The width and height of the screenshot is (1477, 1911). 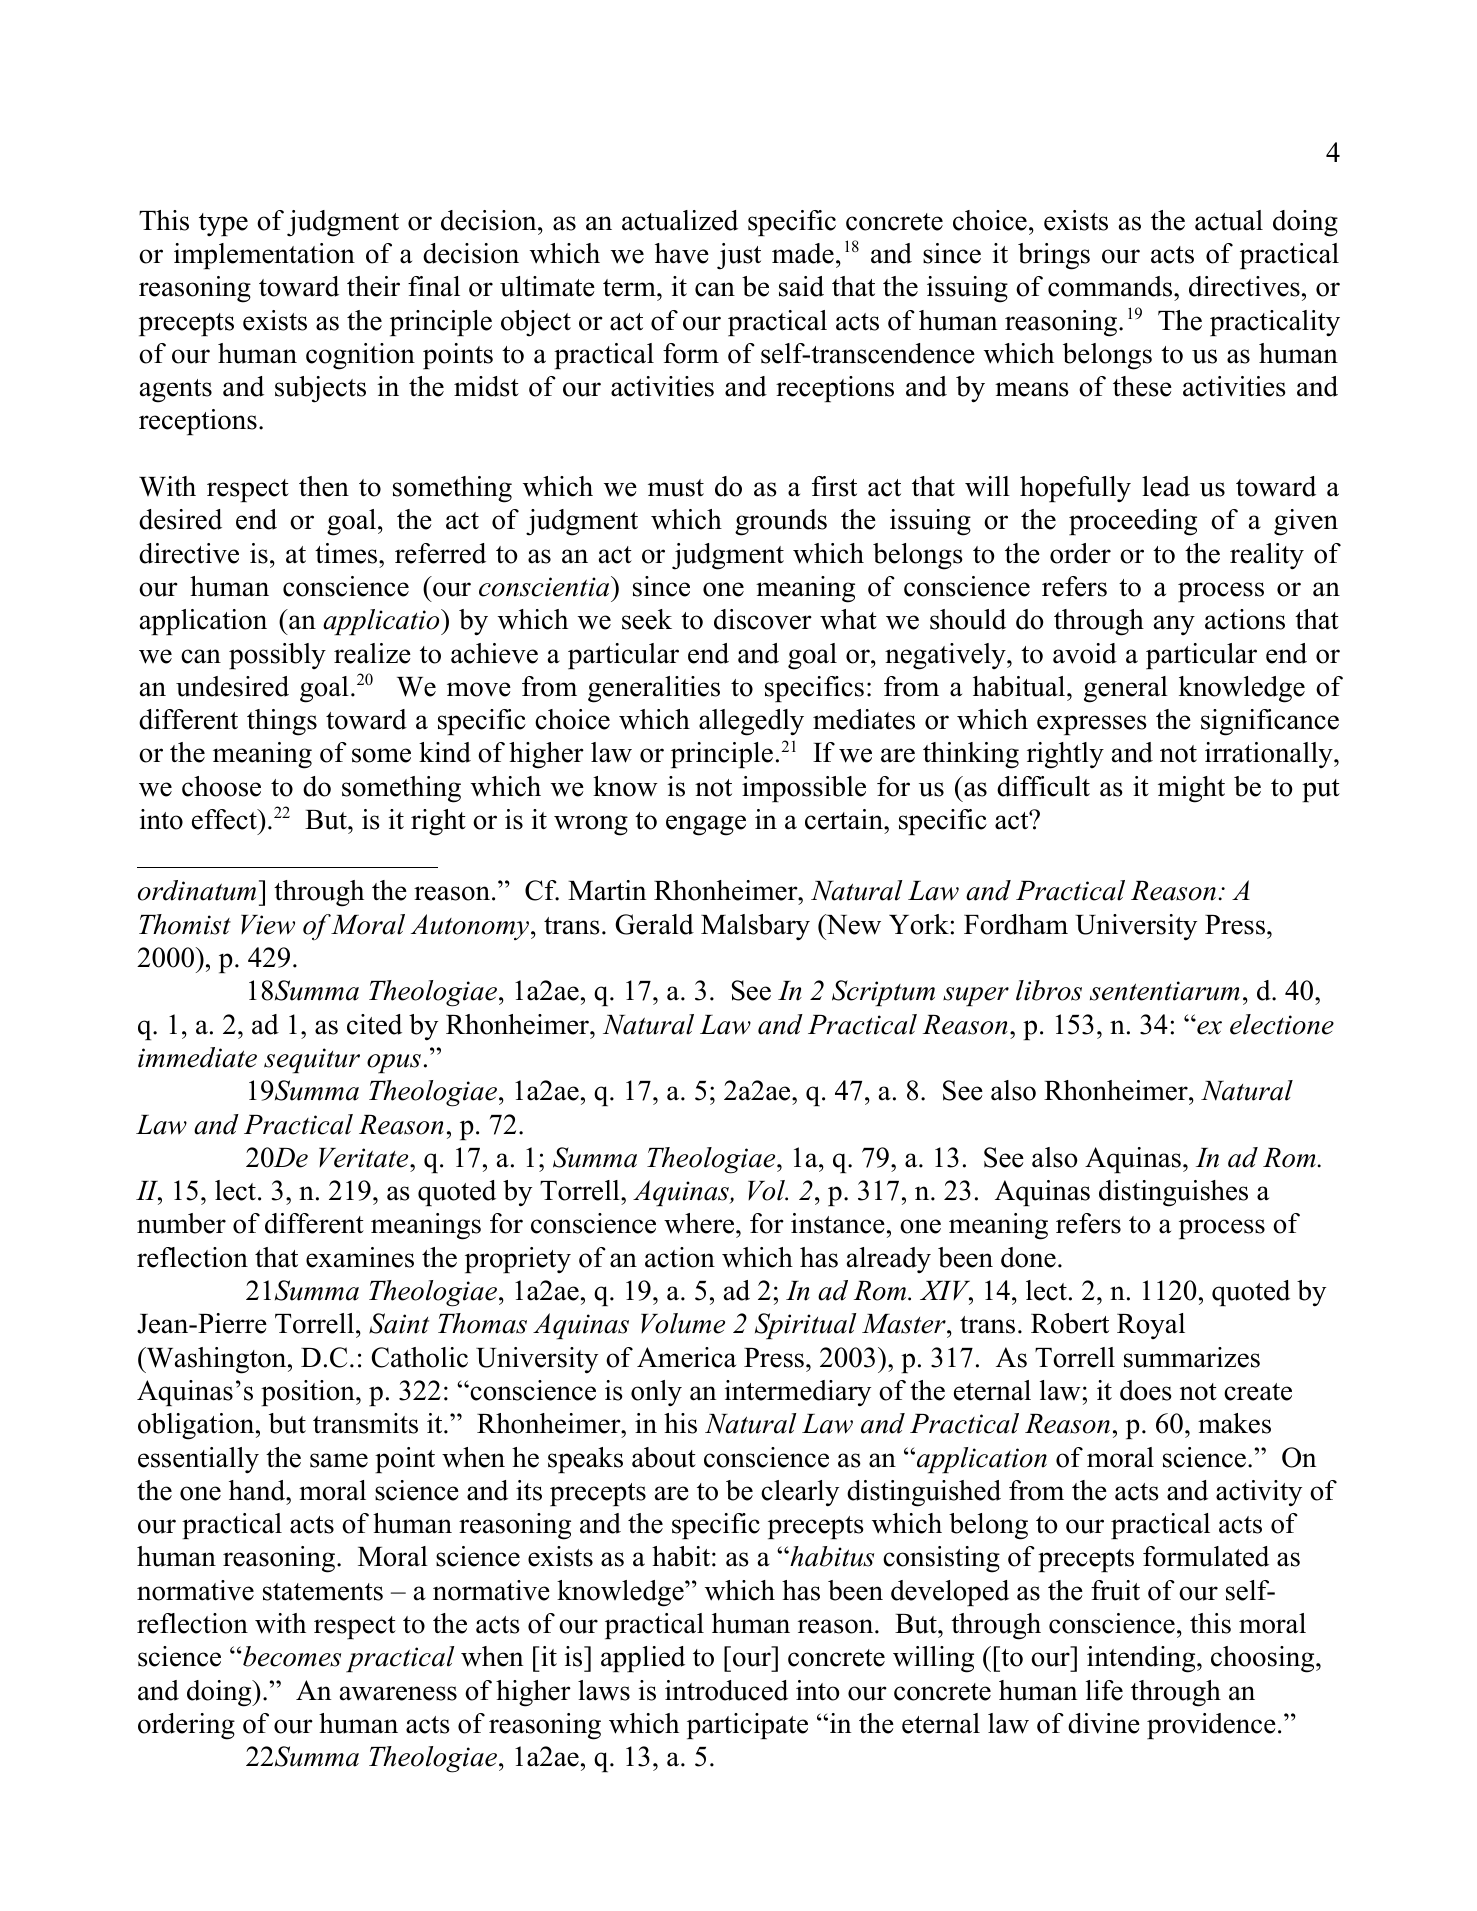 I want to click on commands, so click(x=1111, y=286).
